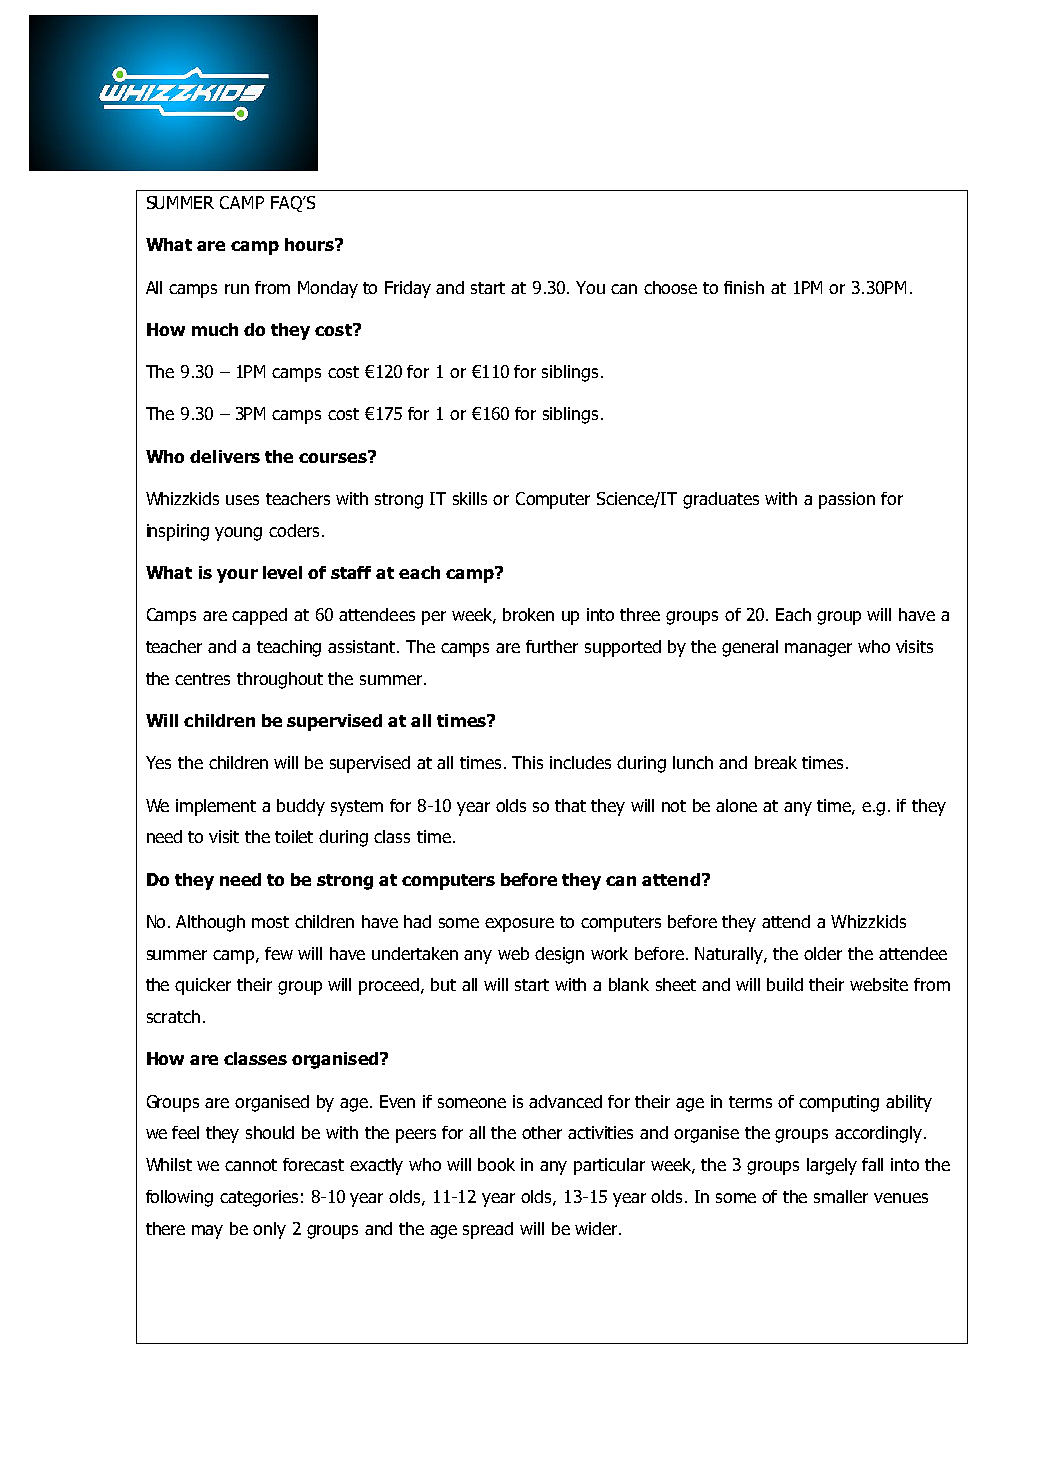 The width and height of the page is (1044, 1476). I want to click on categories, so click(259, 1198).
